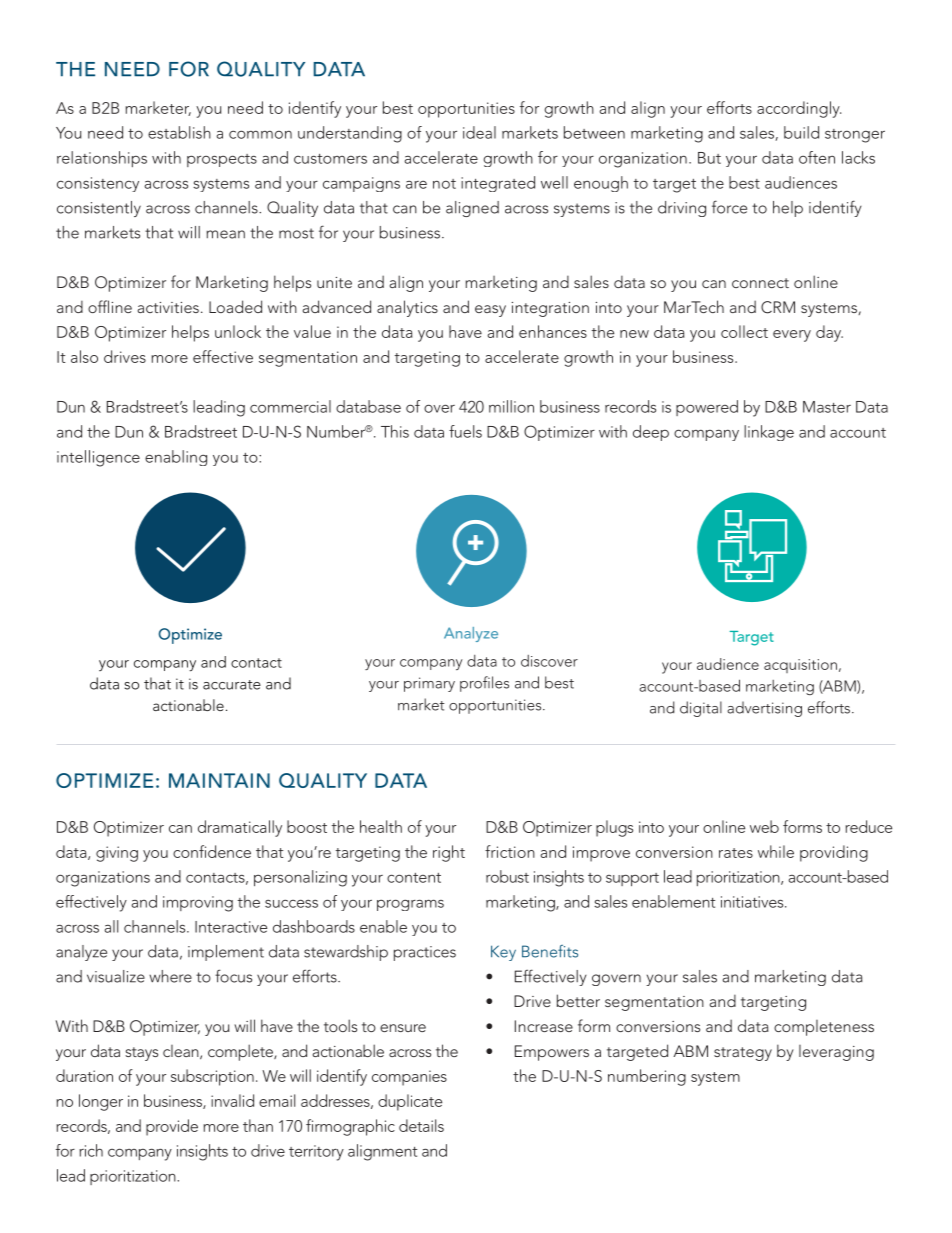  Describe the element at coordinates (800, 666) in the screenshot. I see `acquisition` at that location.
